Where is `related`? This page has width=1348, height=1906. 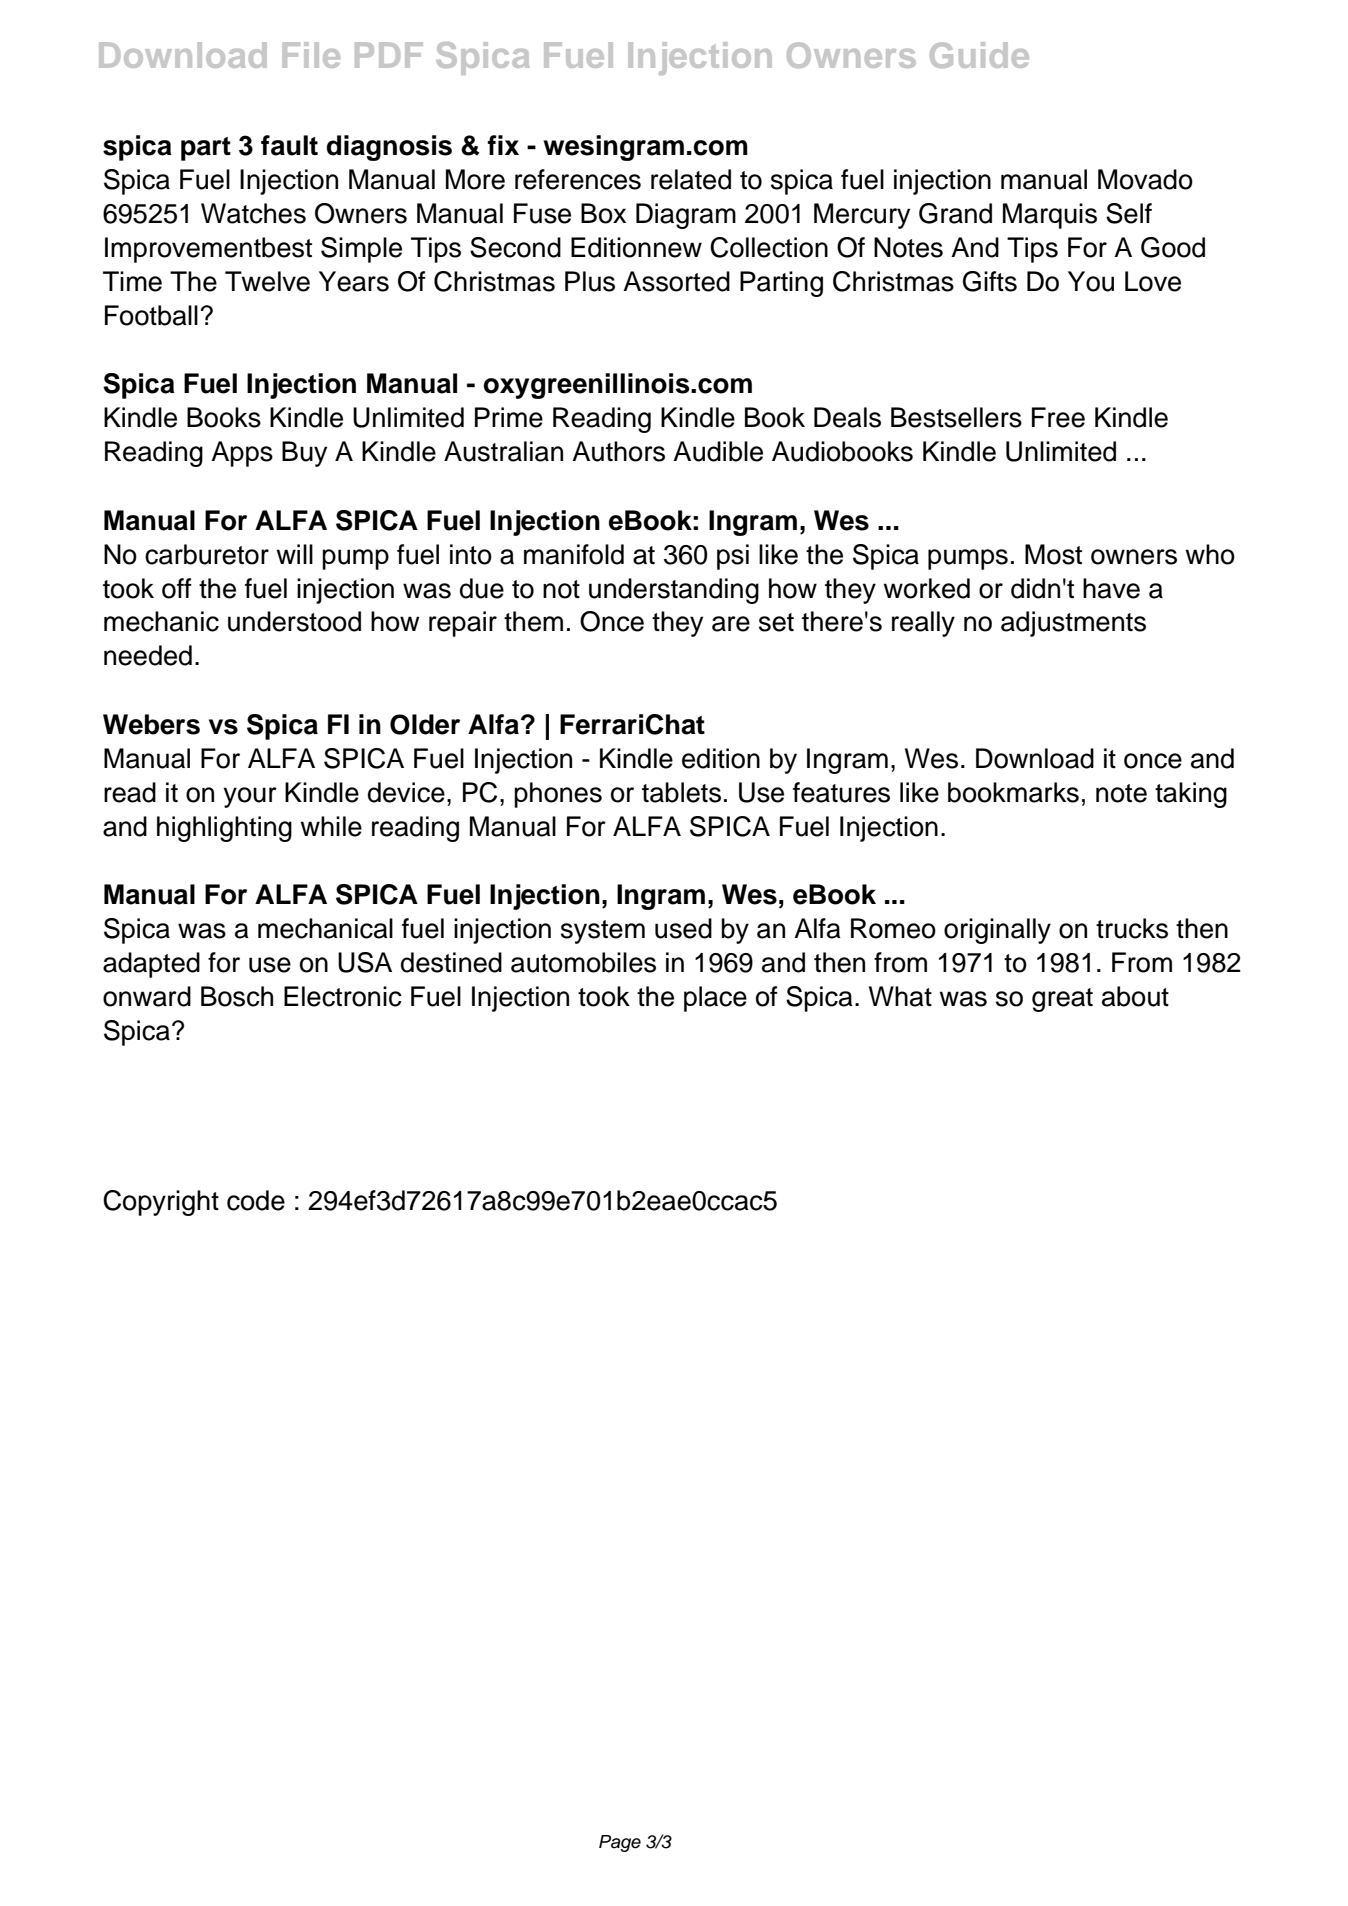
related is located at coordinates (691, 179).
